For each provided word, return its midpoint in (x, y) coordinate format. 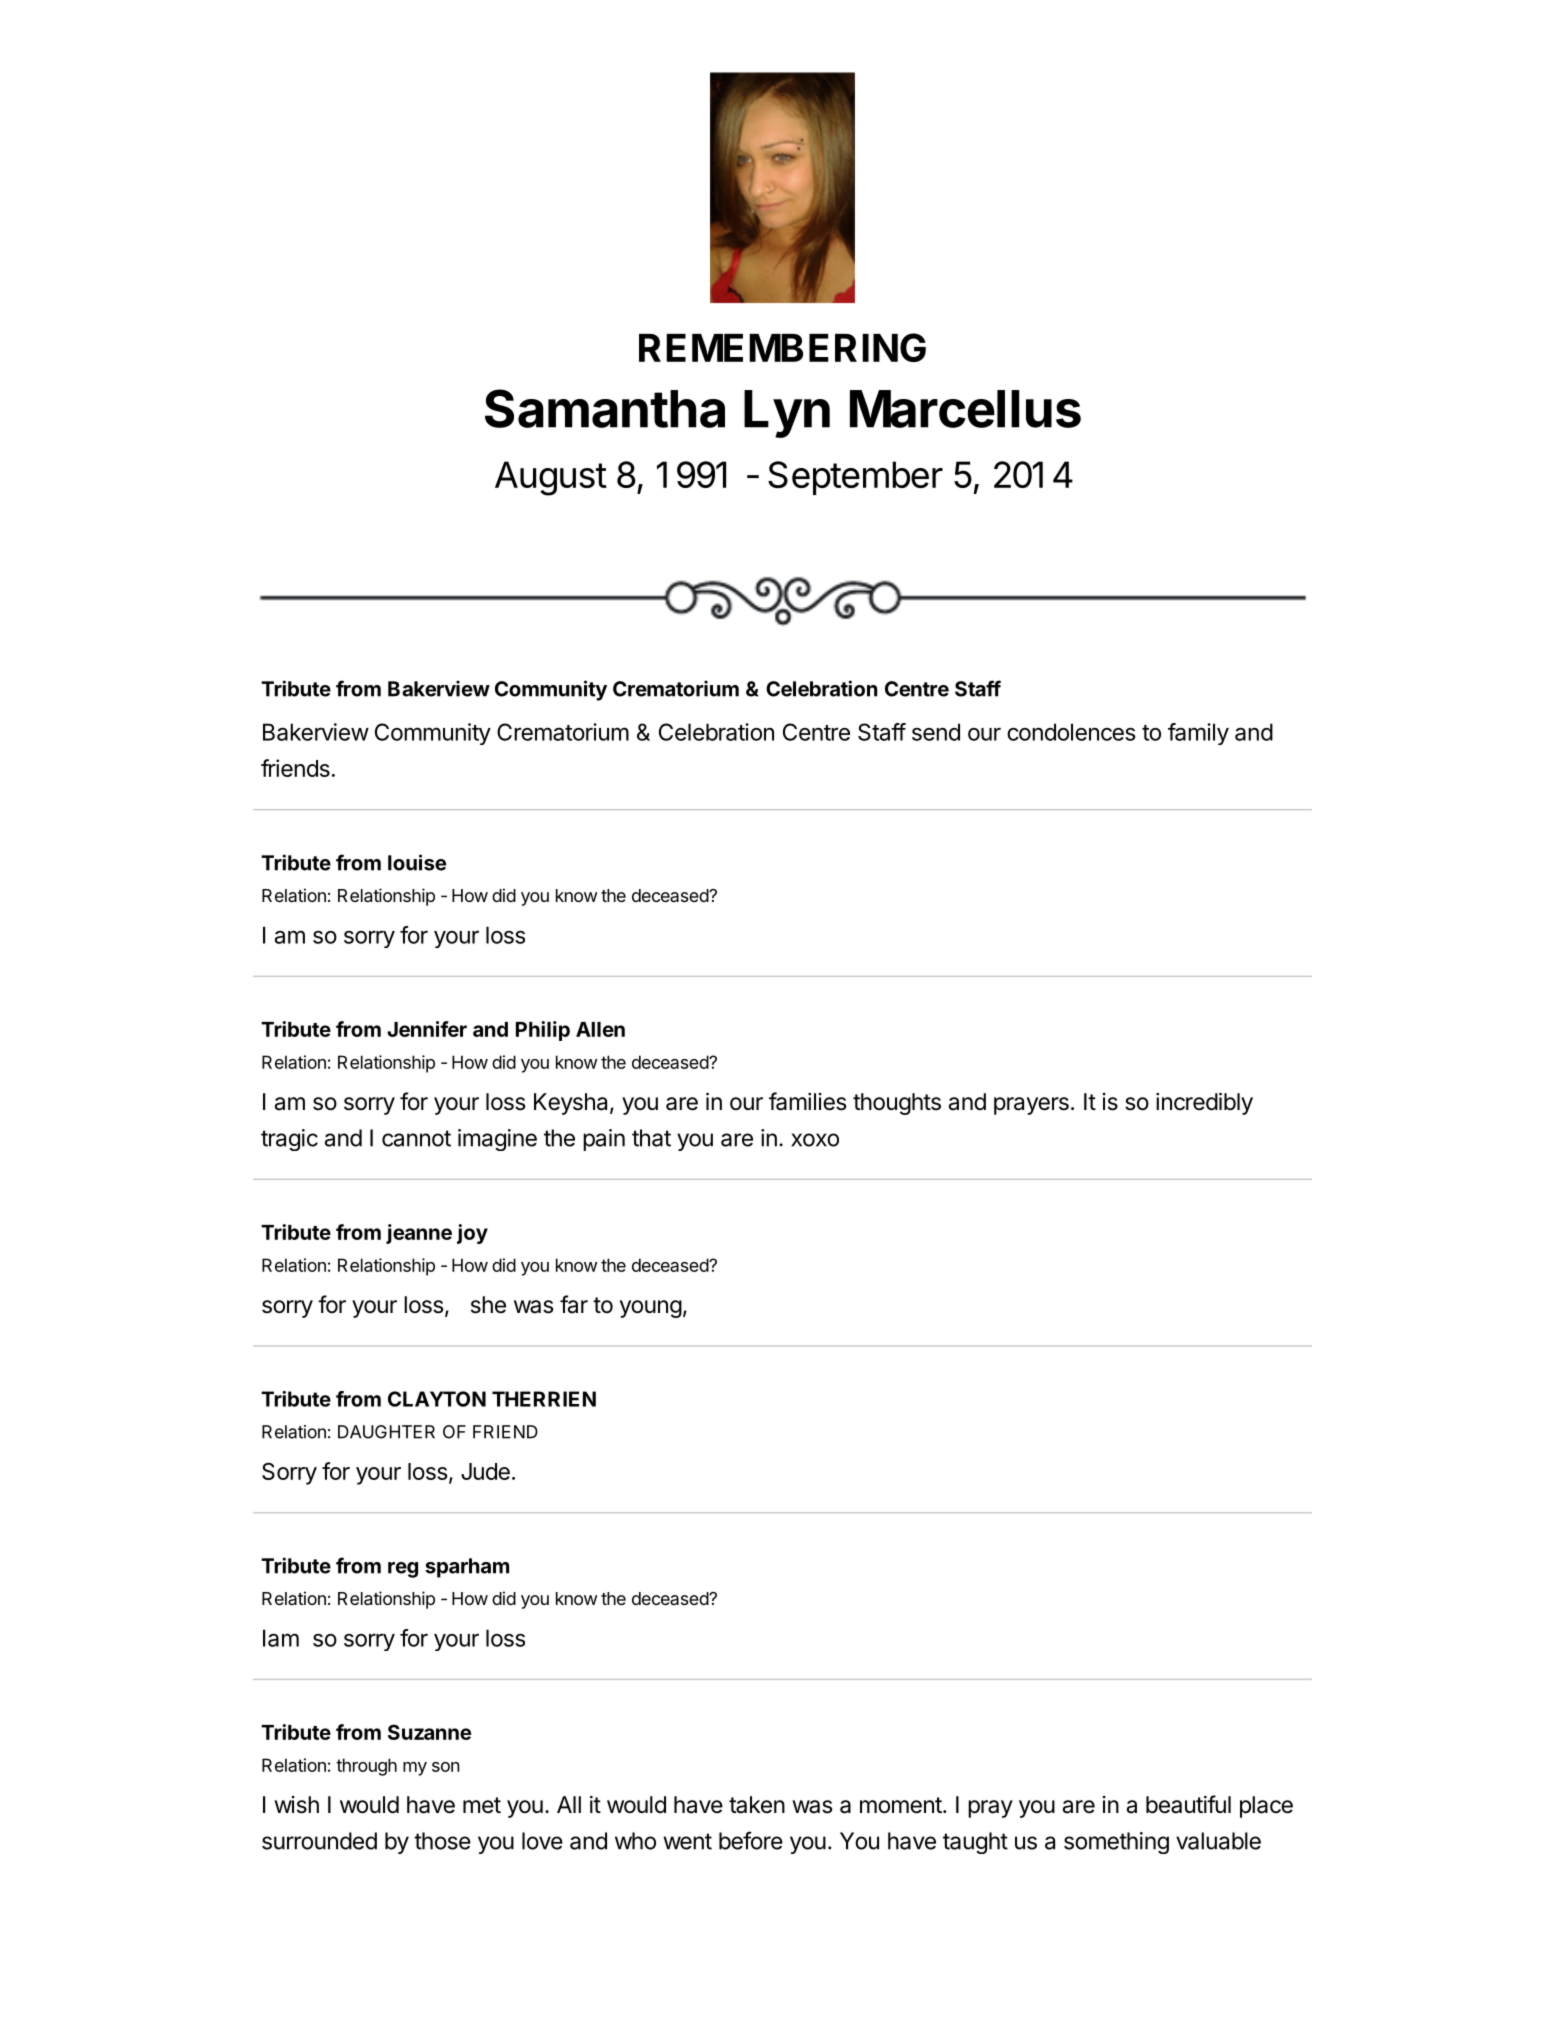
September (855, 478)
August (551, 478)
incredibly (1204, 1103)
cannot (416, 1138)
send (936, 732)
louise (417, 862)
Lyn (787, 414)
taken (757, 1805)
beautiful (1188, 1804)
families (808, 1101)
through (366, 1767)
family (1198, 734)
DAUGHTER (386, 1432)
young (651, 1309)
